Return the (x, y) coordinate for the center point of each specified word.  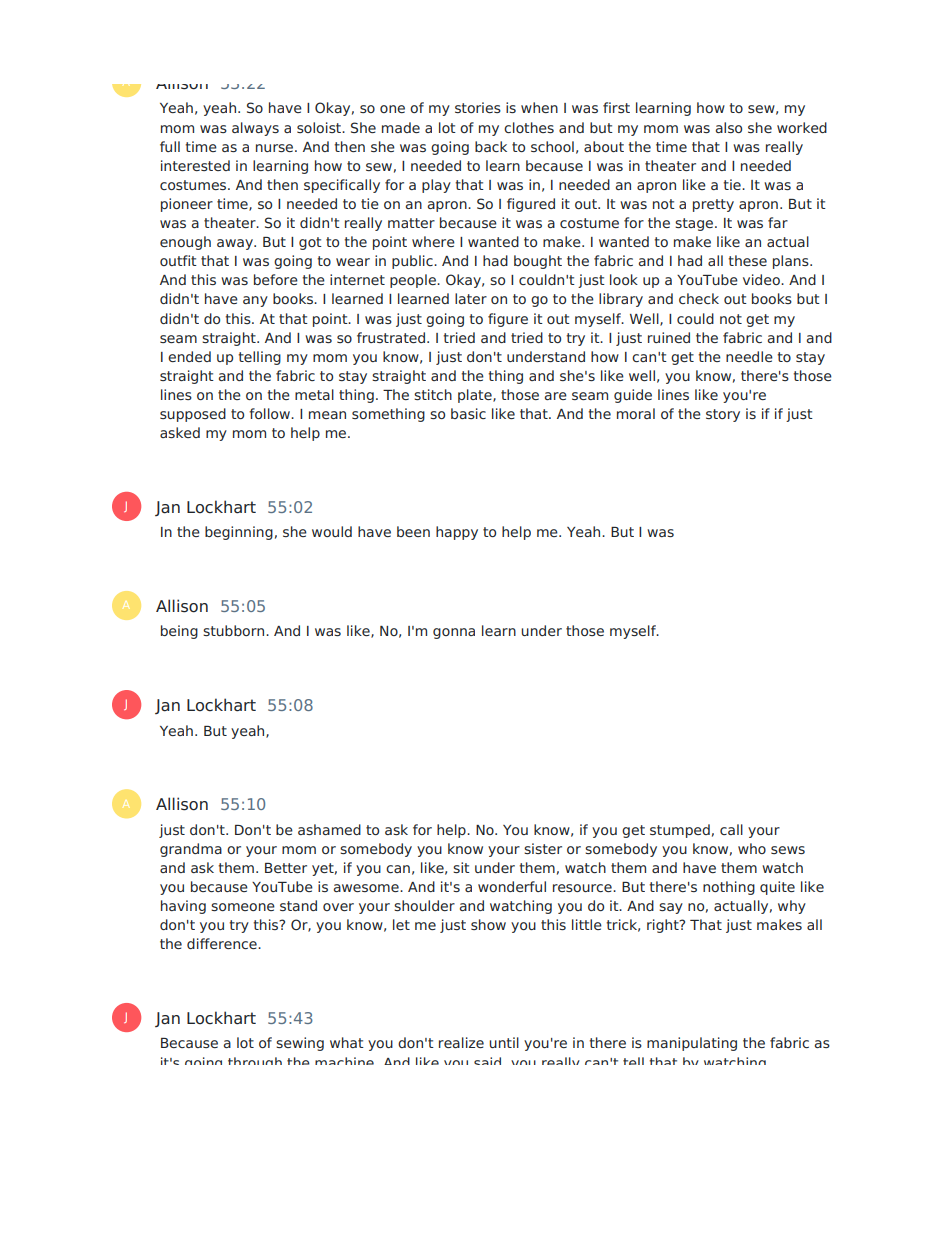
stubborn (235, 630)
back (491, 146)
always (255, 129)
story (723, 415)
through (255, 1061)
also (728, 127)
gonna (454, 633)
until (504, 1042)
